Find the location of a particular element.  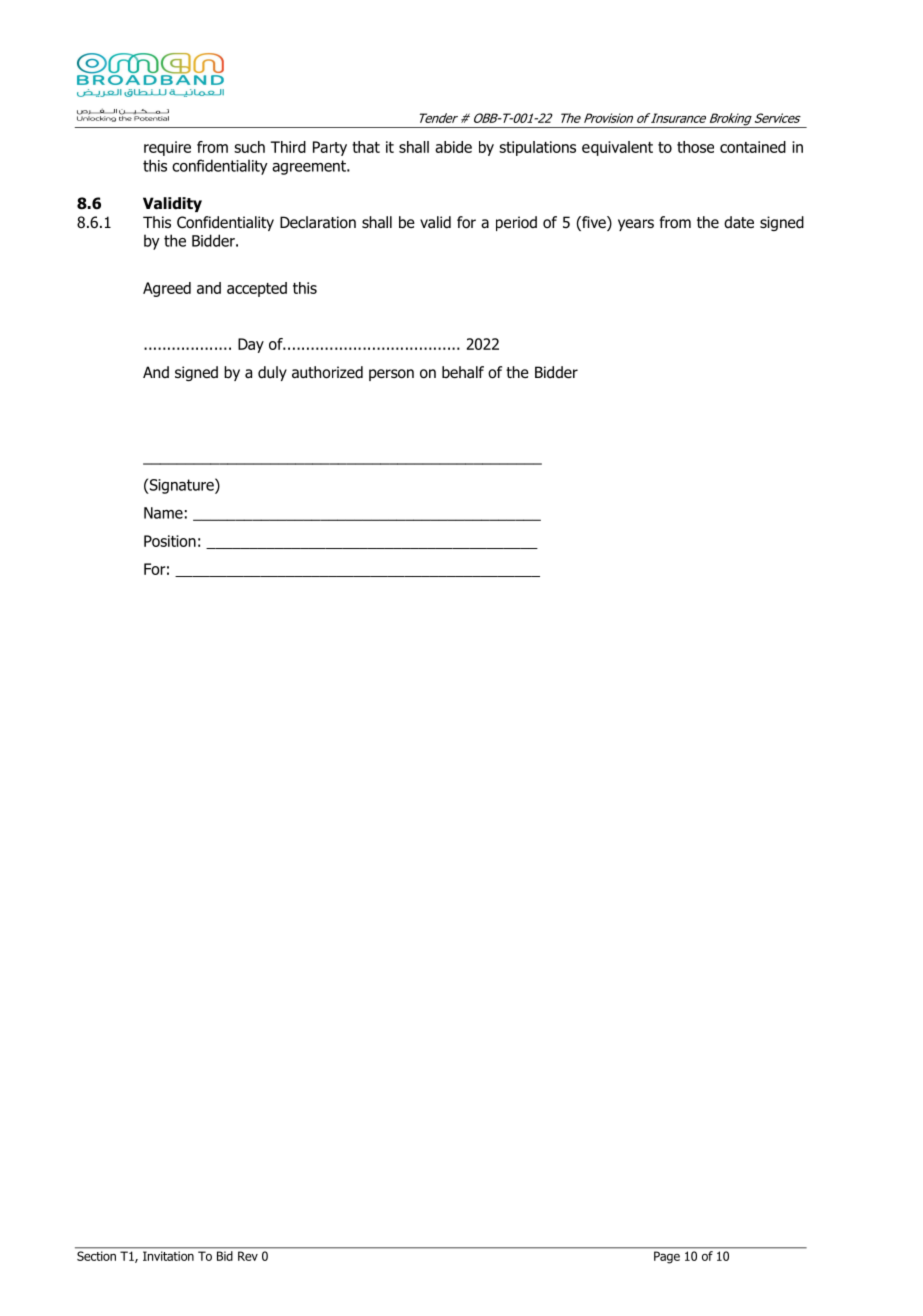

Rev is located at coordinates (248, 1256).
